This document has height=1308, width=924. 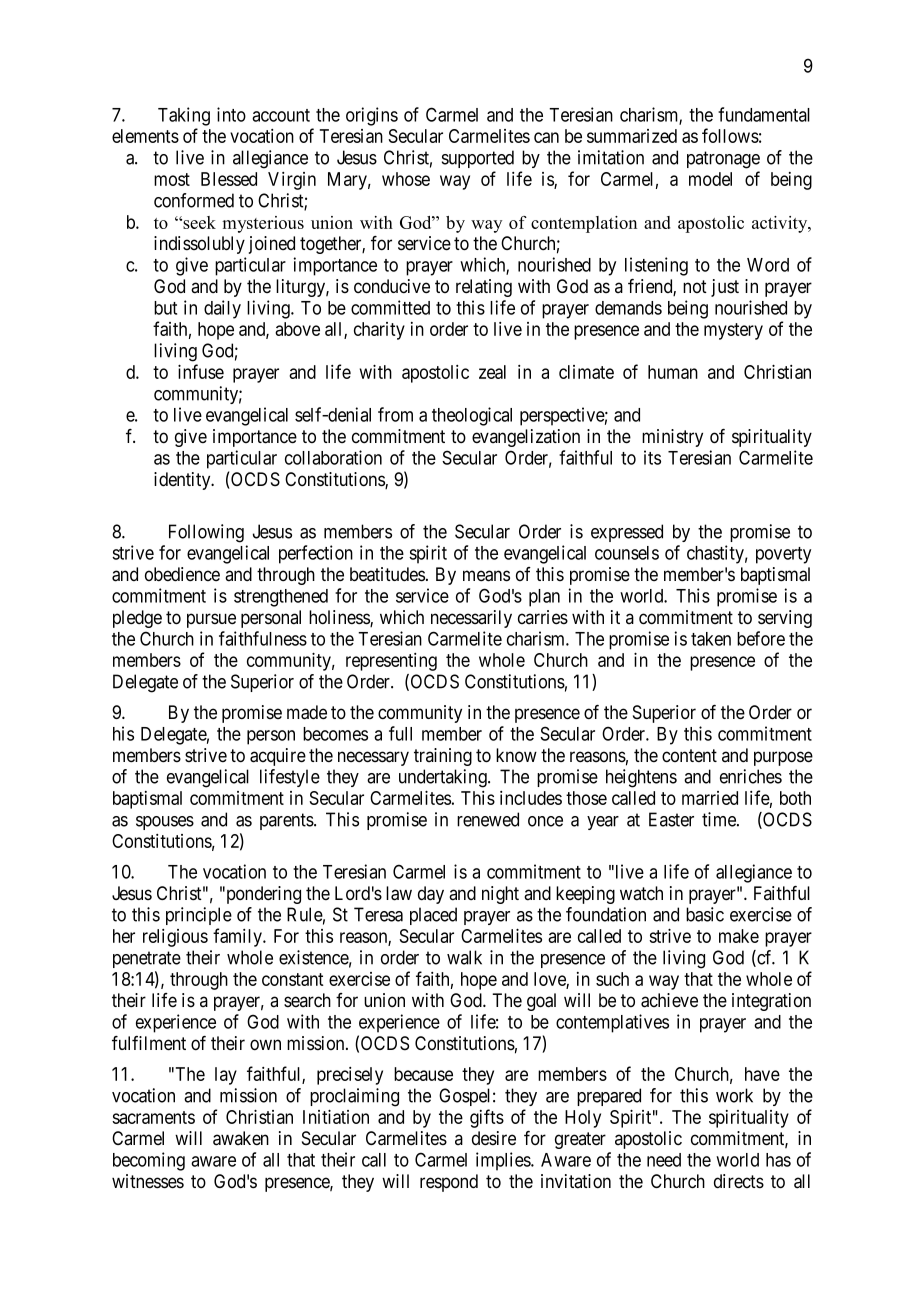 I want to click on supported, so click(x=478, y=159).
